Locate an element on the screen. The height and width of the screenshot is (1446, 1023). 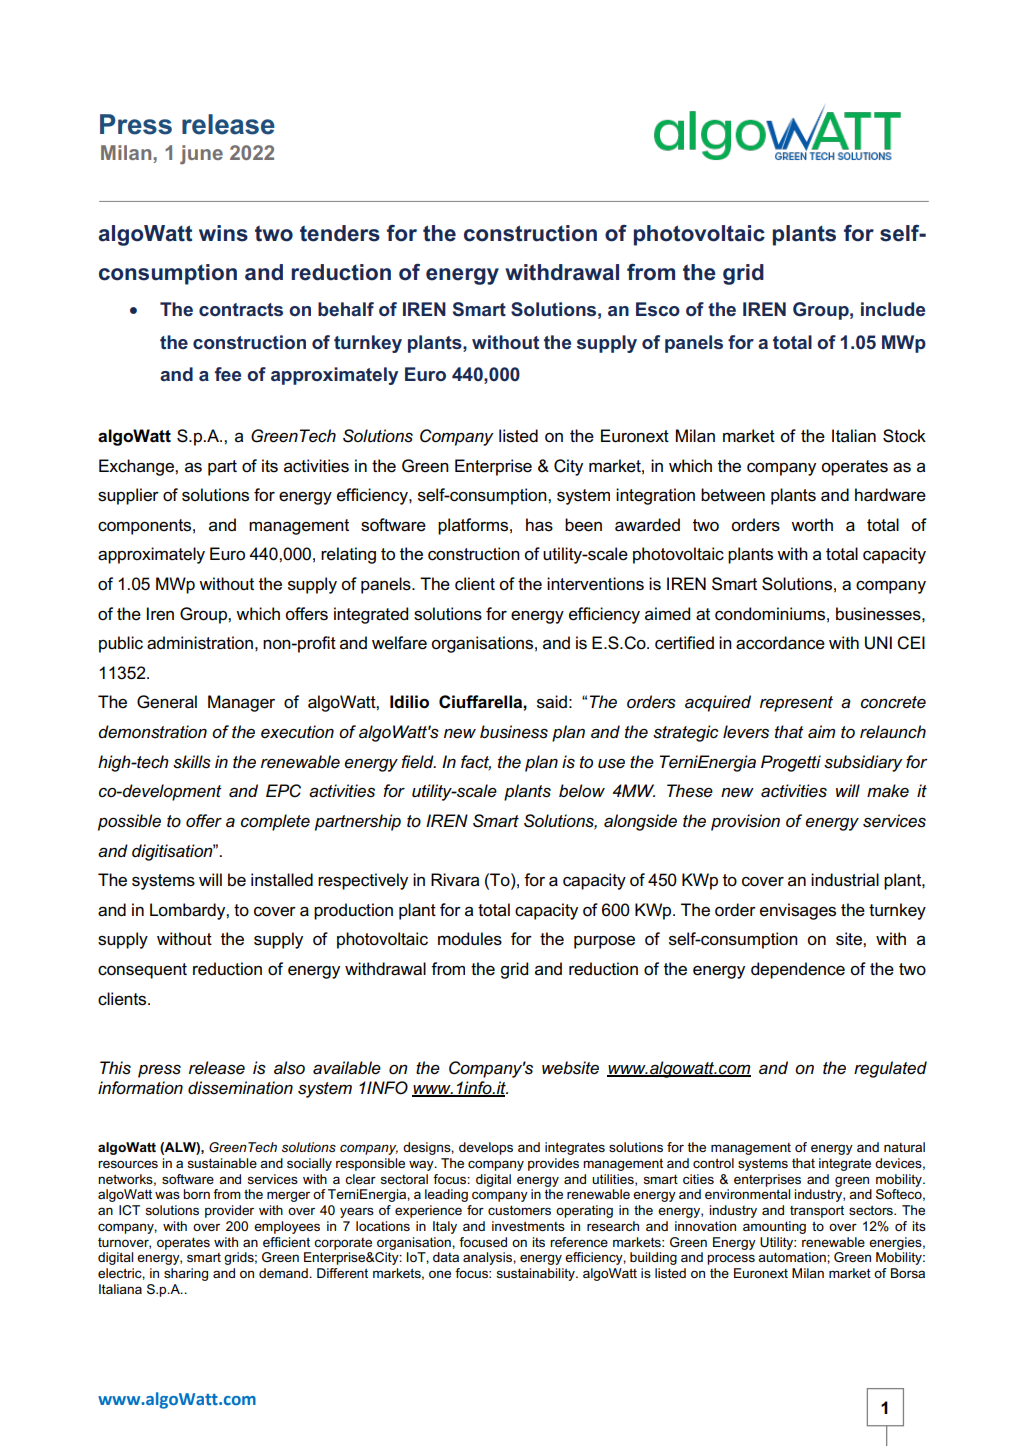
interventions is located at coordinates (595, 584).
